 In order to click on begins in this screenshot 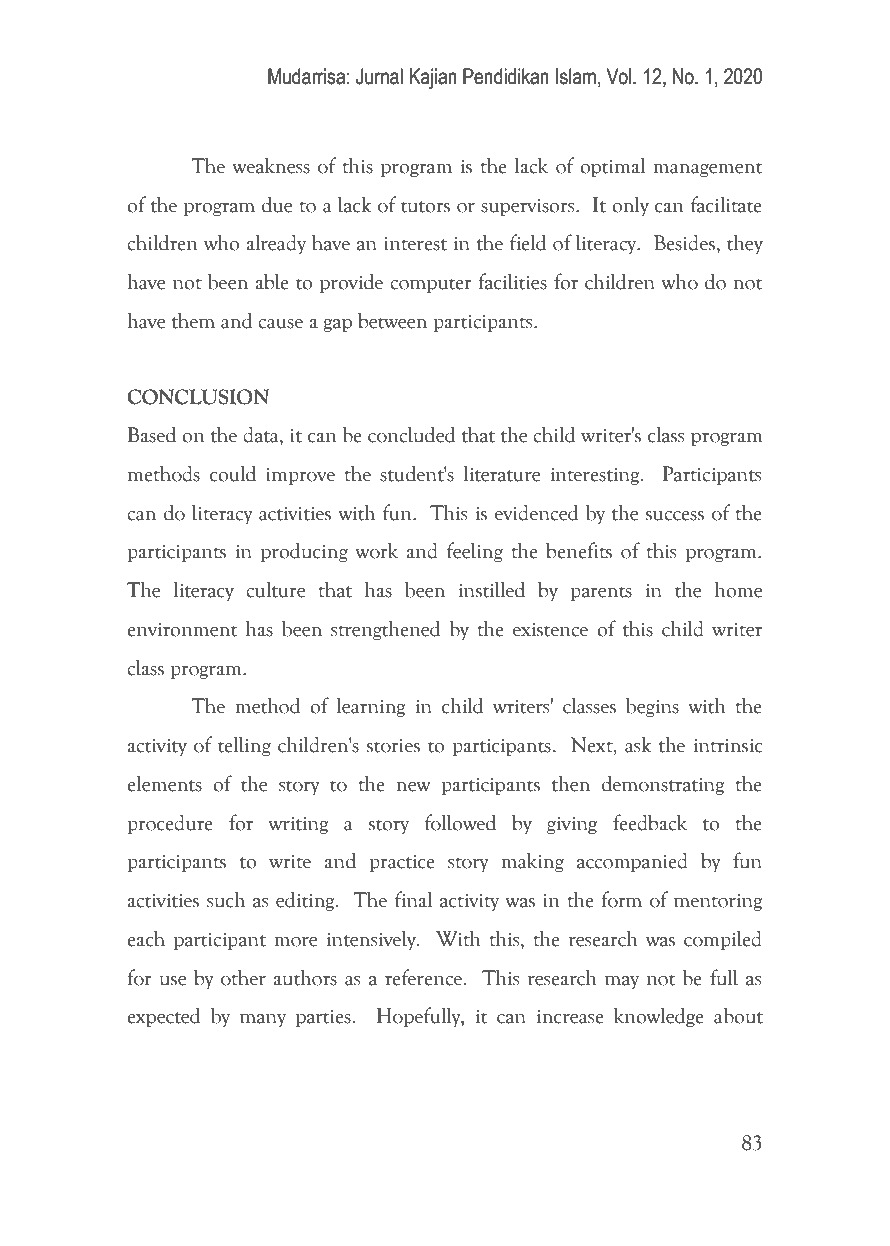, I will do `click(652, 707)`.
